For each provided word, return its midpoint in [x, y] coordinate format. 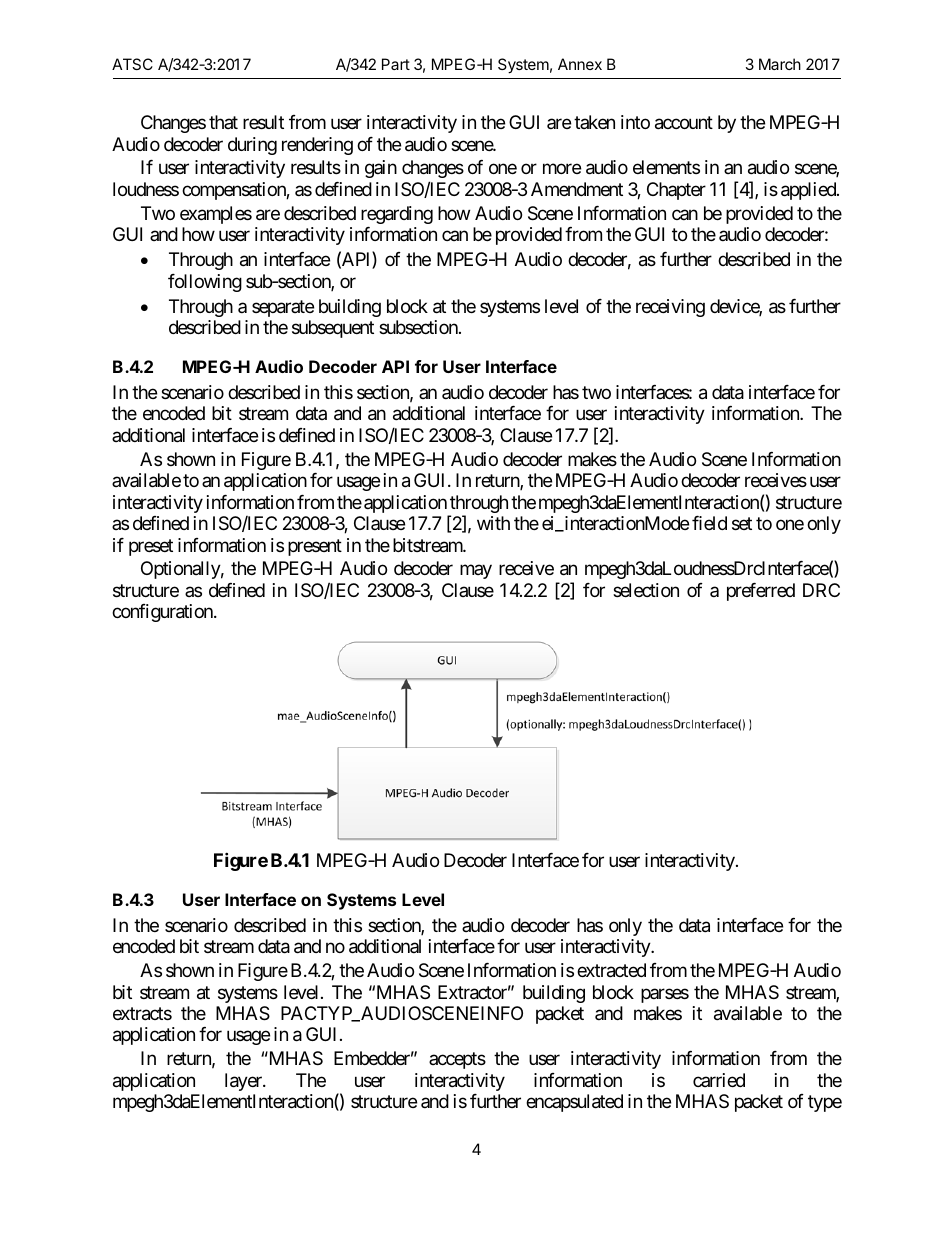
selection [646, 590]
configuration [163, 613]
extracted [611, 970]
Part [396, 64]
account [684, 123]
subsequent [333, 329]
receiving [670, 308]
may [476, 572]
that [223, 122]
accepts [457, 1061]
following [205, 283]
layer [244, 1082]
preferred [761, 592]
